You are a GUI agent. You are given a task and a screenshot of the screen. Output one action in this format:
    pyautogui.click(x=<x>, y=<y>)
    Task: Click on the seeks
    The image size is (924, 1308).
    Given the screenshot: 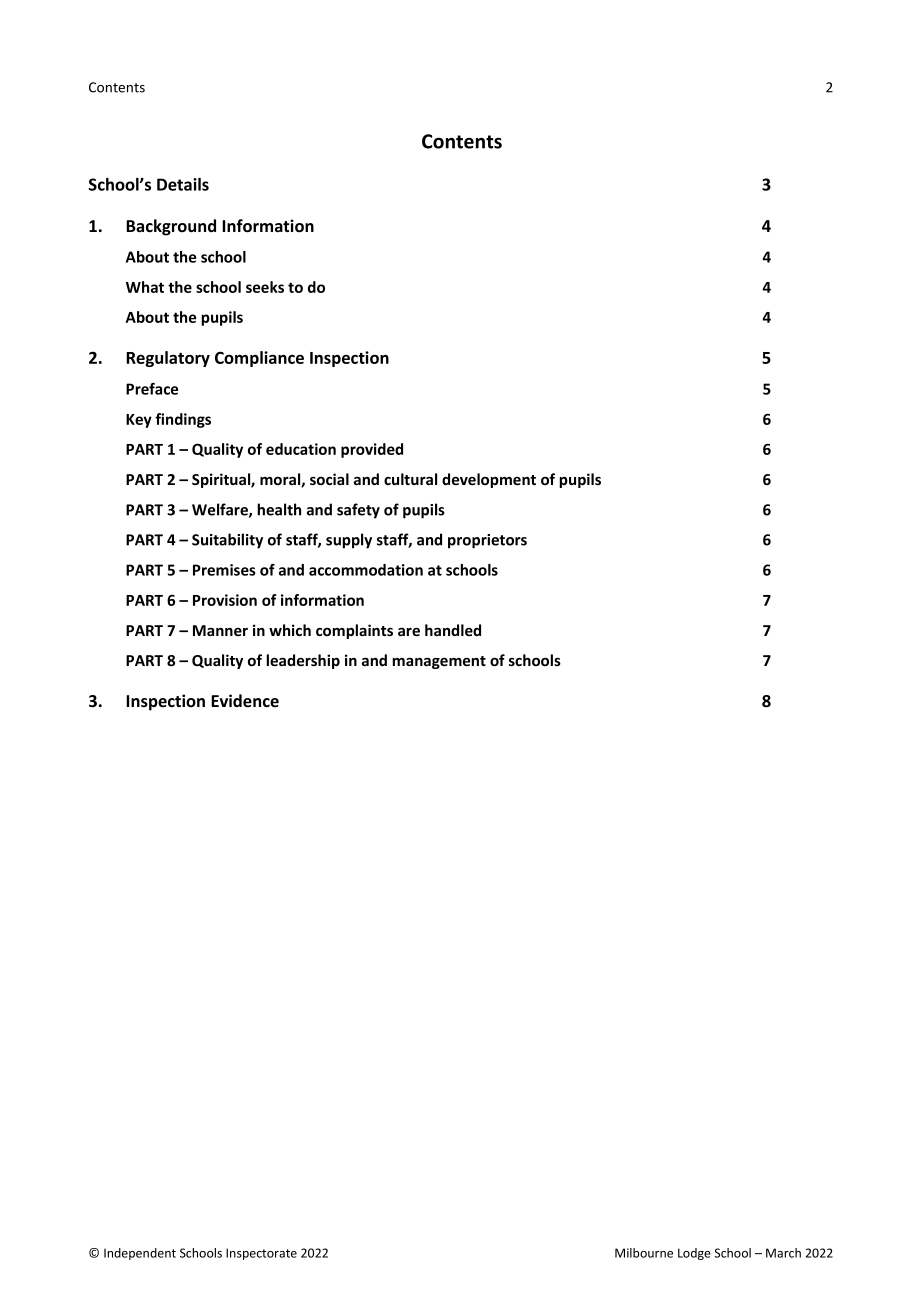 What is the action you would take?
    pyautogui.click(x=265, y=287)
